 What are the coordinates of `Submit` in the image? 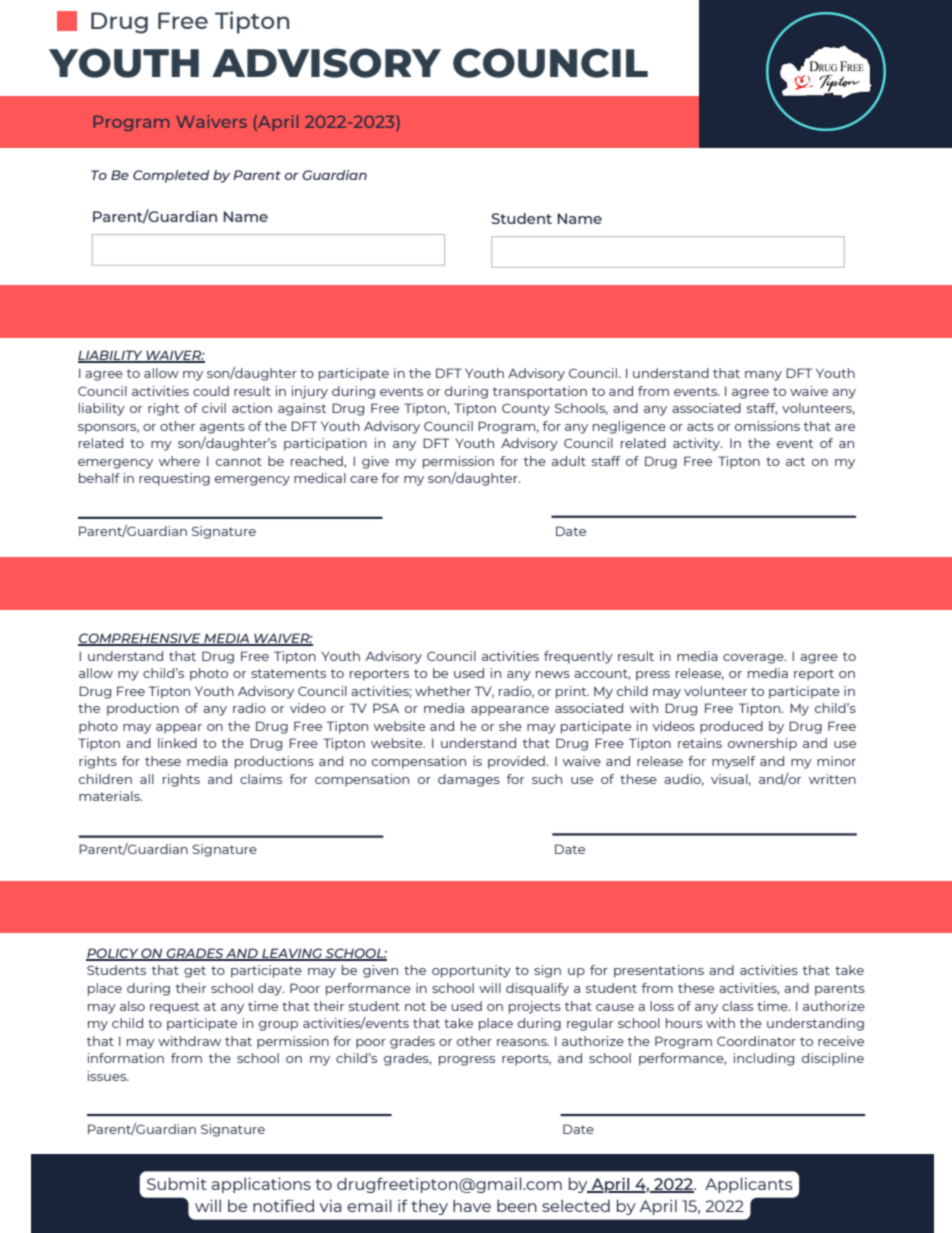 It's located at (177, 1183).
